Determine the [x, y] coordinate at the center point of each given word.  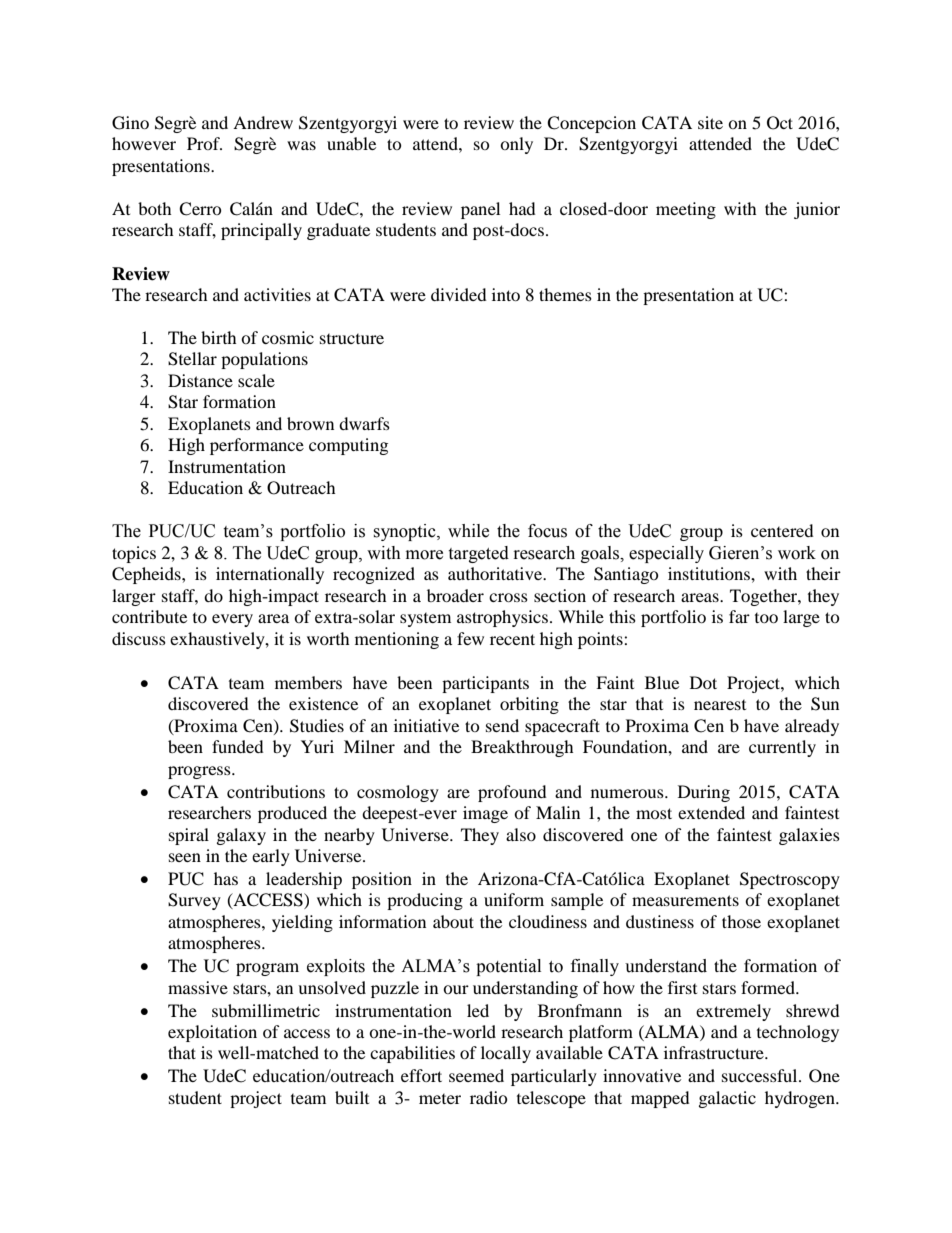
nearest [720, 705]
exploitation [212, 1033]
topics [134, 554]
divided [459, 294]
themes [565, 294]
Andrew [263, 122]
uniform [514, 899]
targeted [478, 554]
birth [219, 337]
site [710, 122]
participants [485, 684]
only [516, 145]
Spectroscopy [790, 880]
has [226, 878]
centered [782, 530]
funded [238, 746]
